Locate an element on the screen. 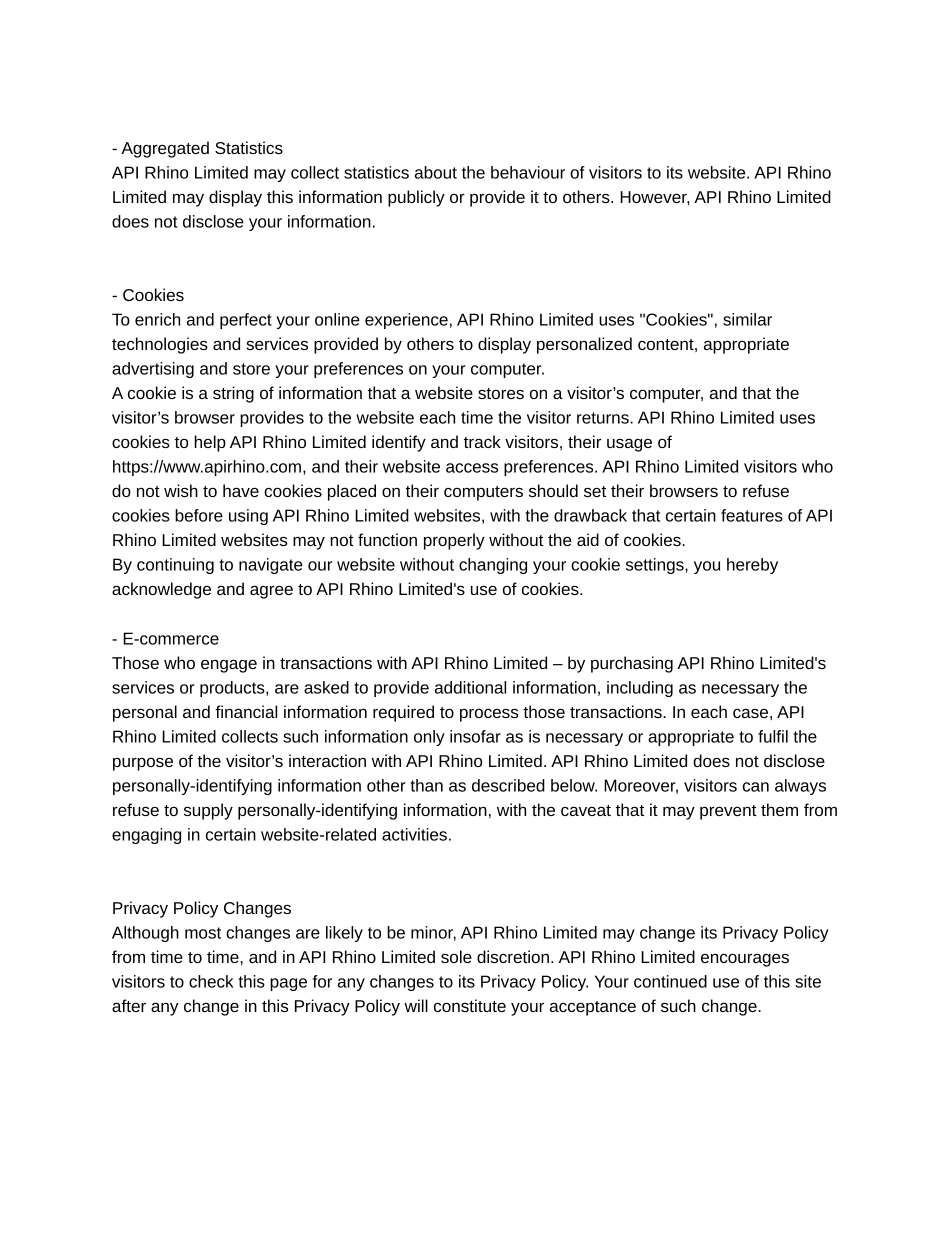 Image resolution: width=952 pixels, height=1233 pixels. check is located at coordinates (211, 981).
